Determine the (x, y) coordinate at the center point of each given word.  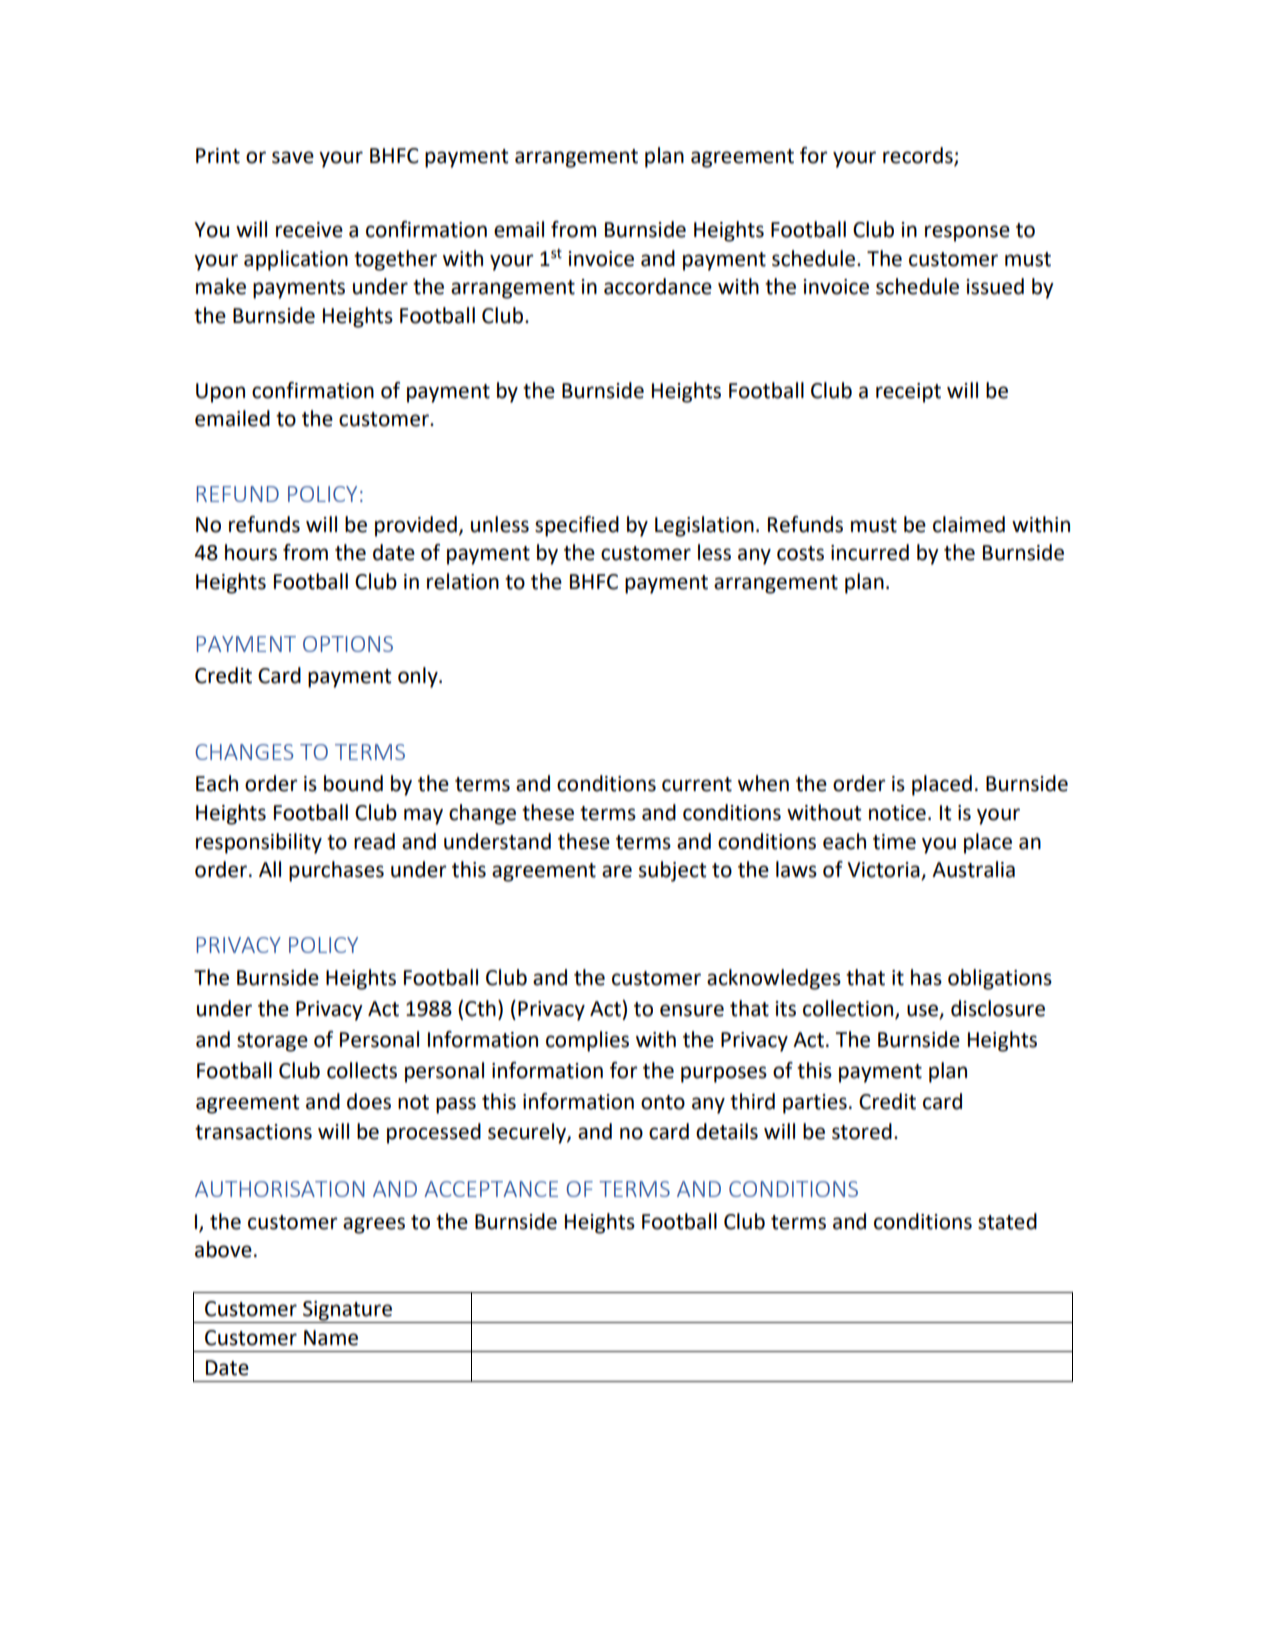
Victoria (885, 871)
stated (1007, 1221)
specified (577, 526)
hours (251, 552)
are (617, 871)
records (919, 156)
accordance (658, 286)
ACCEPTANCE (491, 1189)
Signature (347, 1311)
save (293, 157)
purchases (336, 871)
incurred (870, 552)
